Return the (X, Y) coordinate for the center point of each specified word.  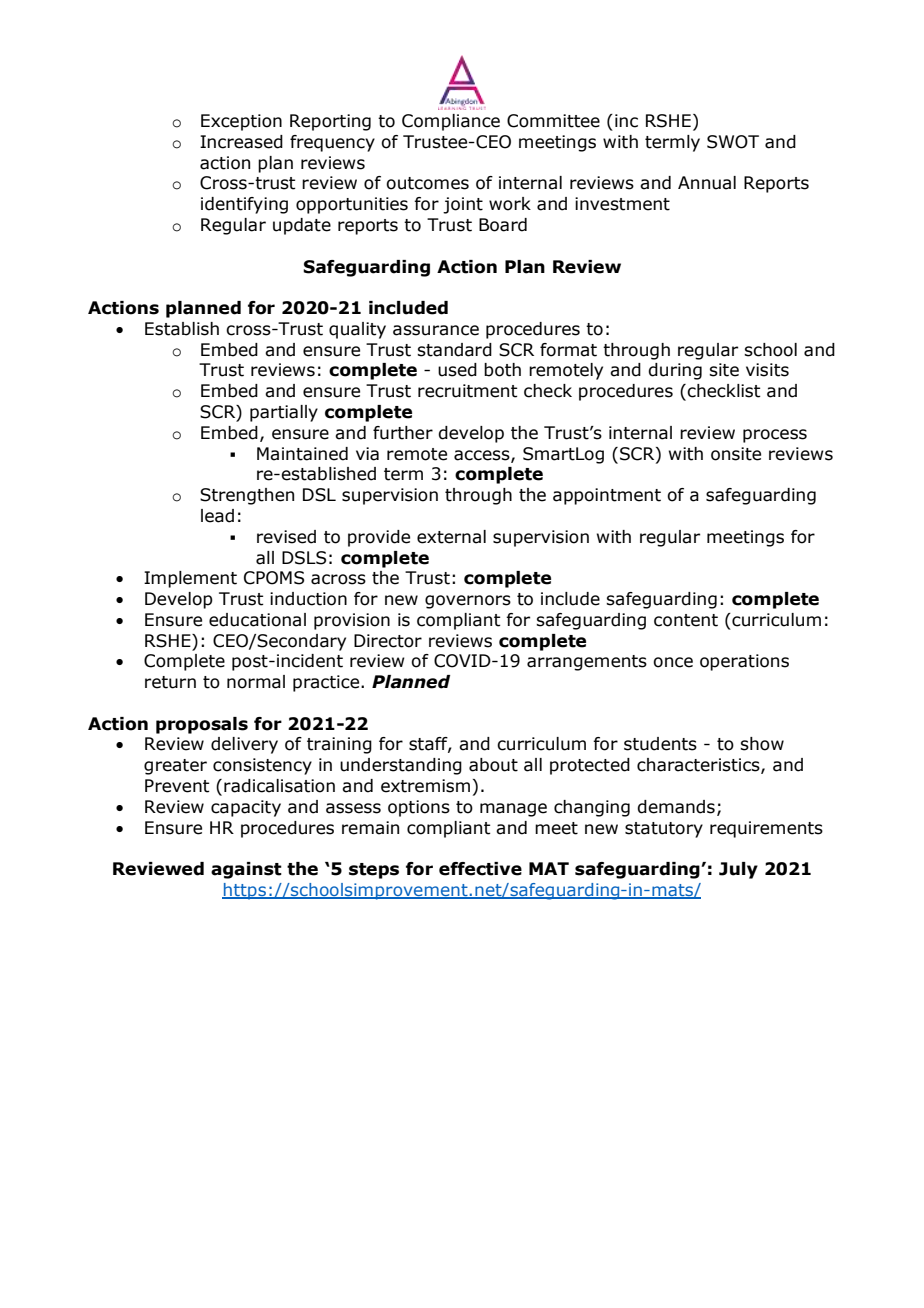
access (483, 456)
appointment (607, 496)
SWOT (733, 142)
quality (357, 330)
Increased (241, 142)
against (246, 870)
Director (388, 641)
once (673, 662)
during (675, 371)
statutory (664, 830)
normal (256, 682)
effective (480, 869)
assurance (436, 330)
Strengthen (247, 496)
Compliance (451, 122)
